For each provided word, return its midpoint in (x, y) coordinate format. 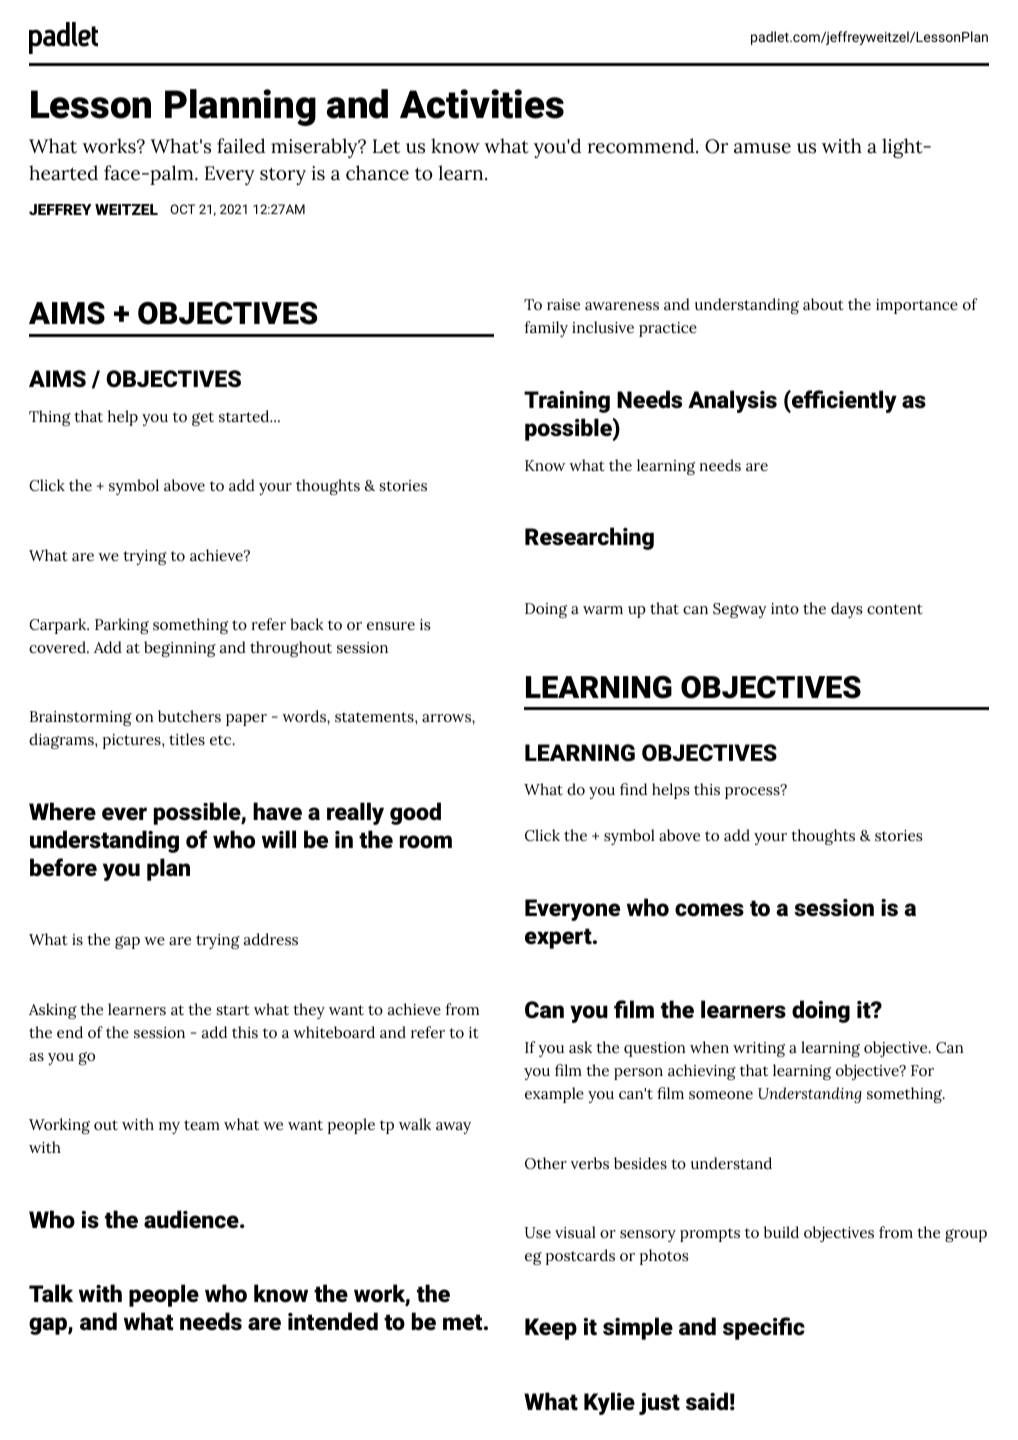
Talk (51, 1293)
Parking (122, 626)
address (271, 939)
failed (241, 146)
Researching (589, 538)
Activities (482, 104)
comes (709, 910)
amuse (762, 148)
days (846, 610)
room (426, 842)
